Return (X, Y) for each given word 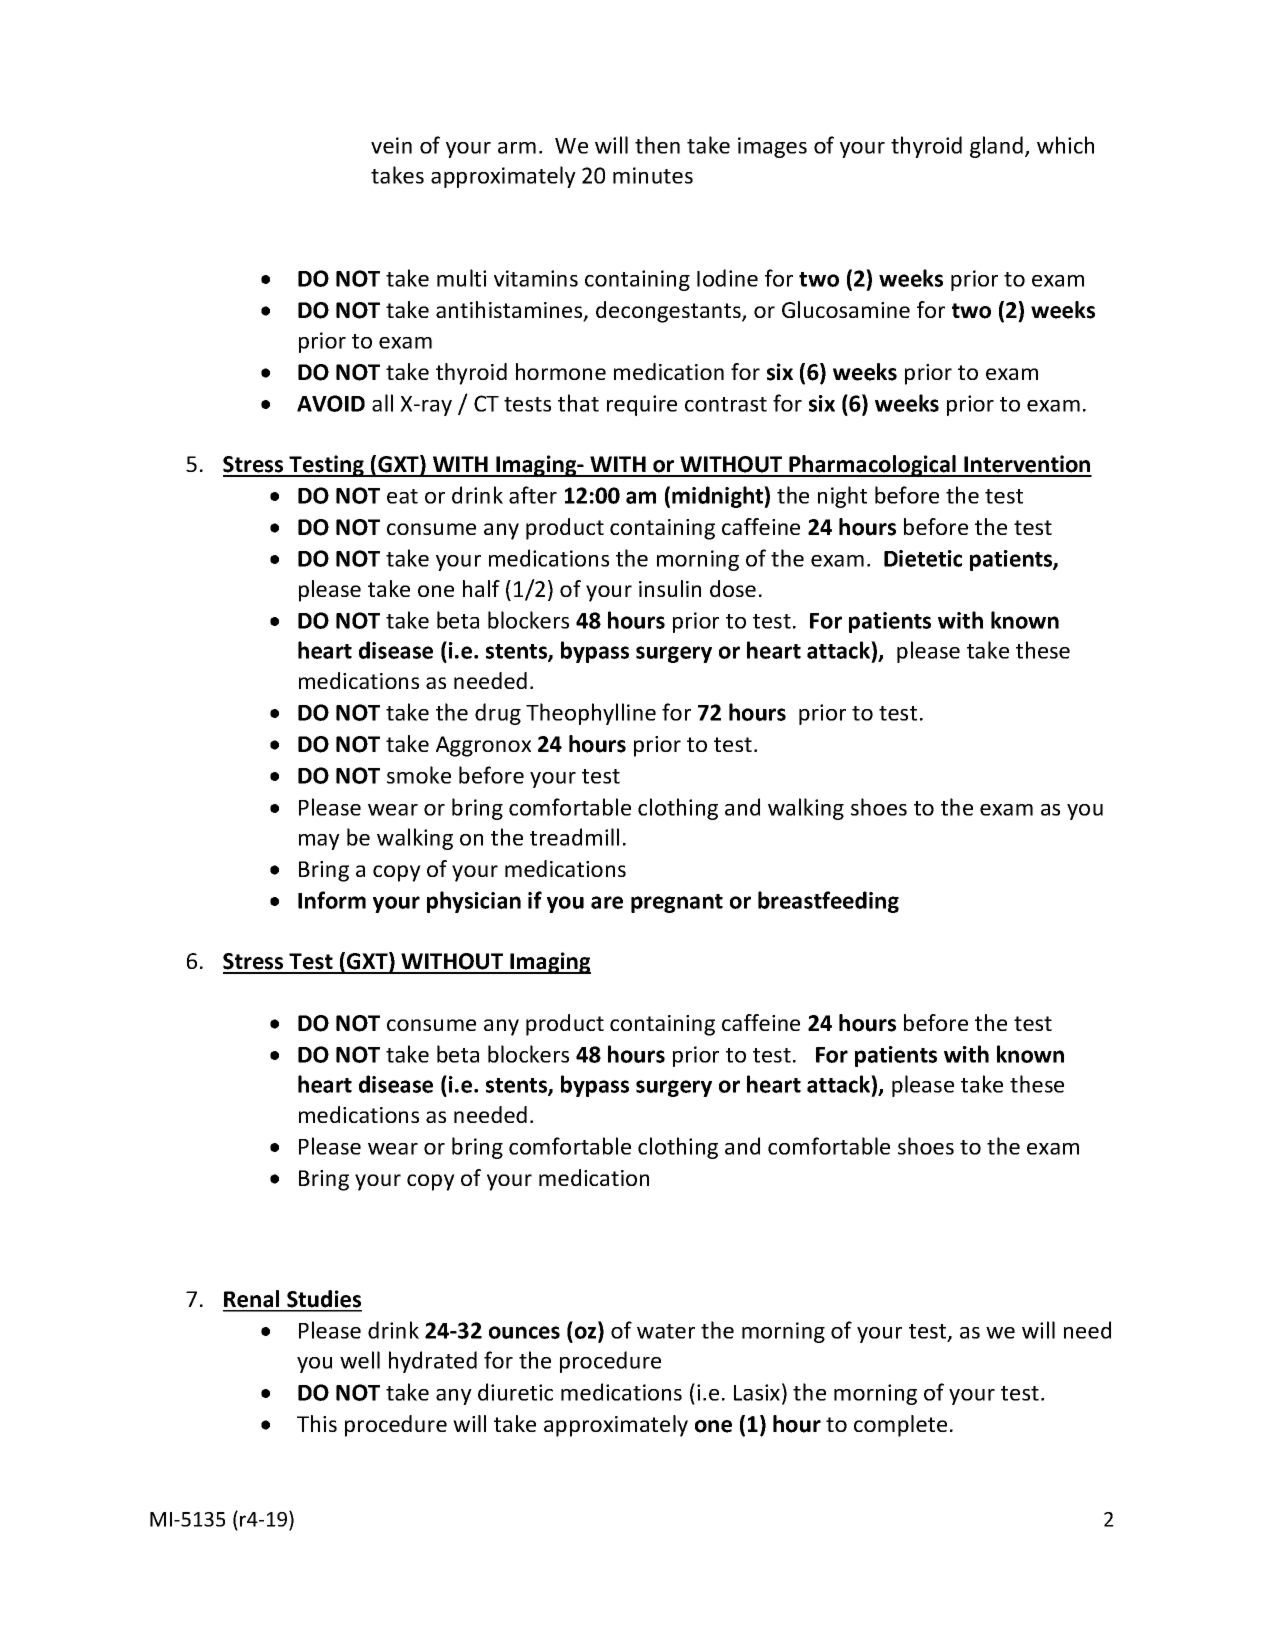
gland (998, 147)
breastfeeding (828, 902)
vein (391, 145)
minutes (653, 175)
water (666, 1331)
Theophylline (591, 714)
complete (900, 1426)
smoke (419, 775)
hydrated (433, 1362)
